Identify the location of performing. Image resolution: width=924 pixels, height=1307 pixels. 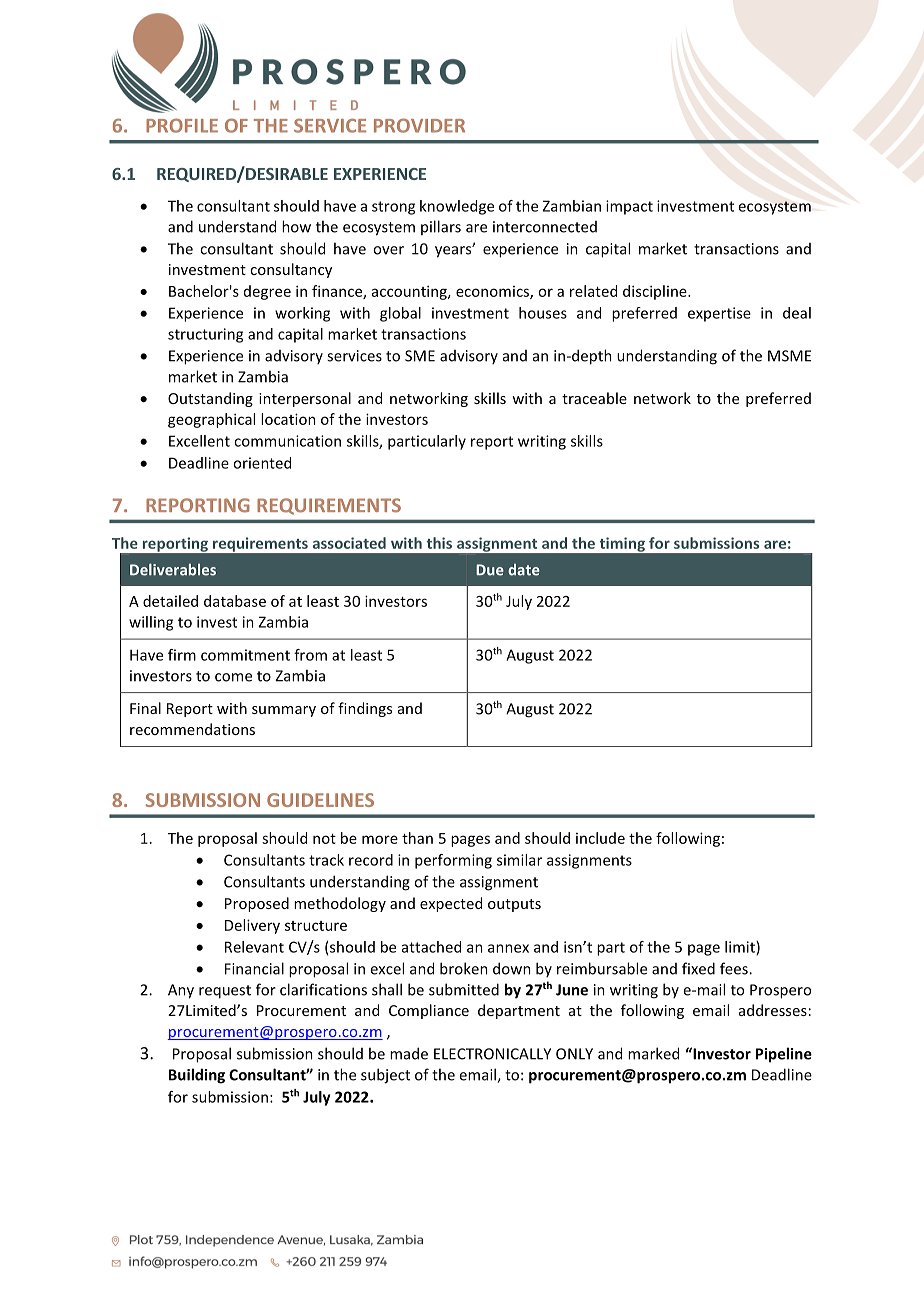
(453, 861).
